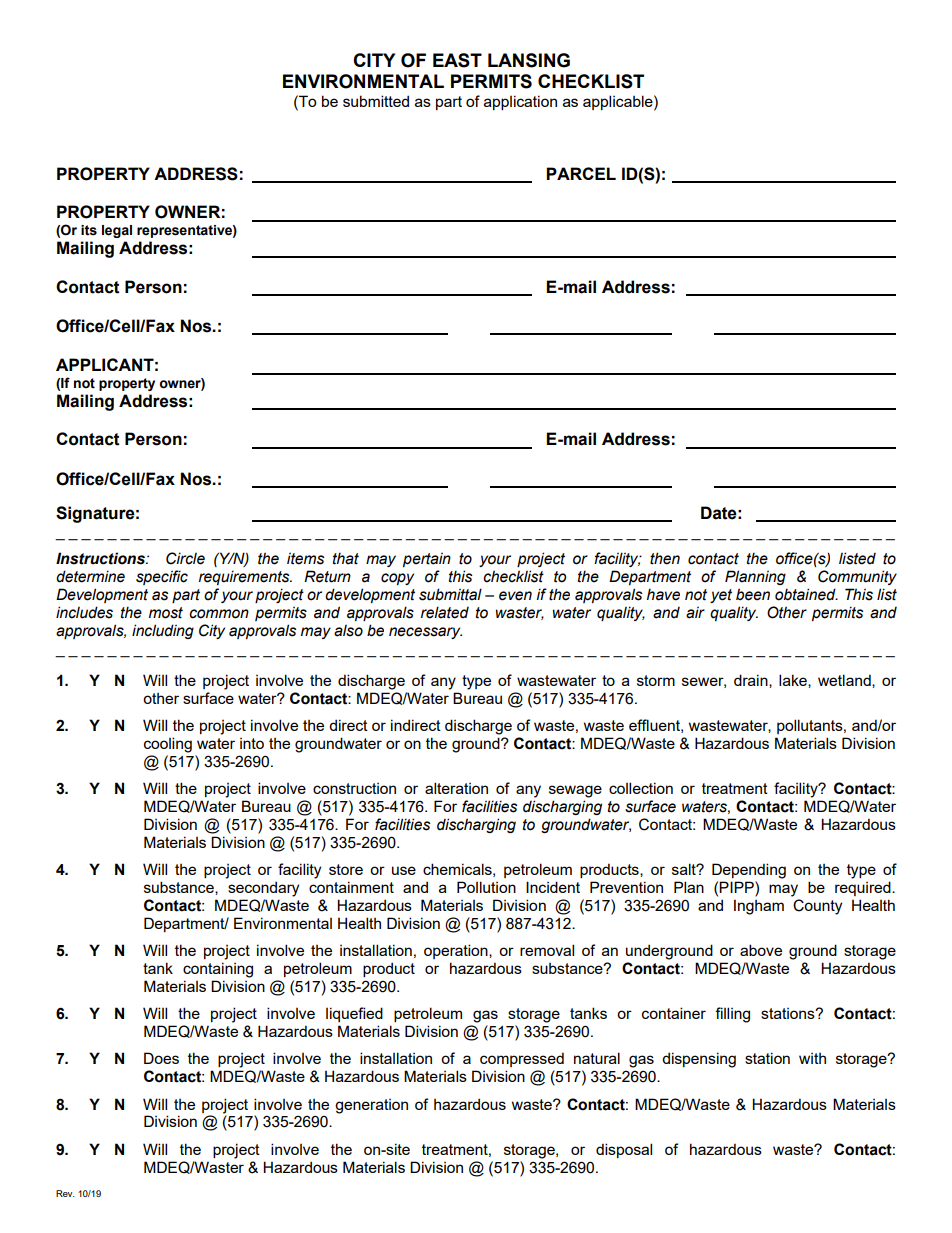 The image size is (952, 1233). What do you see at coordinates (263, 889) in the screenshot?
I see `secondary` at bounding box center [263, 889].
